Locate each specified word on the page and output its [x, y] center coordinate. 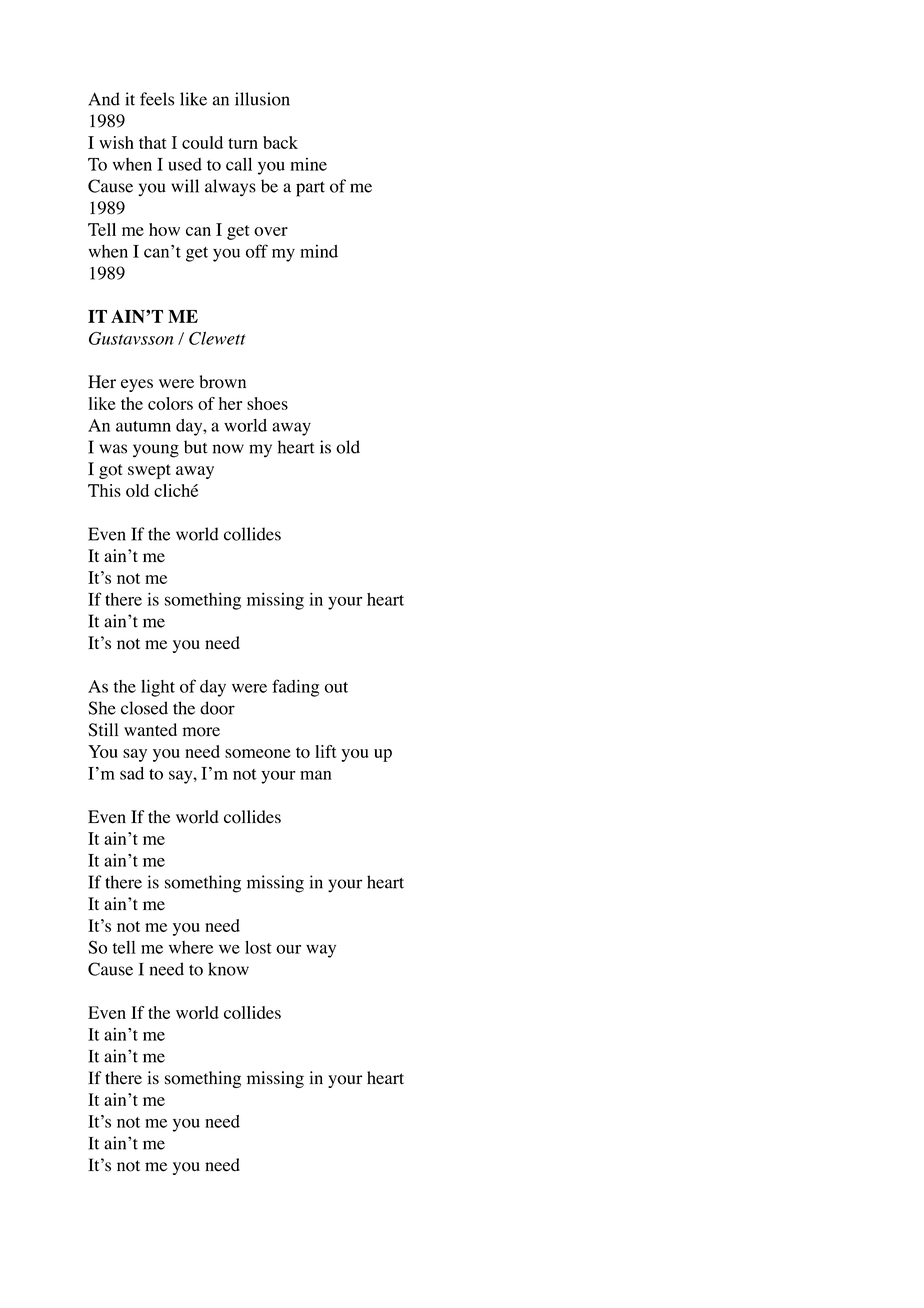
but [196, 447]
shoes [267, 403]
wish [116, 142]
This [104, 490]
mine [308, 164]
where [191, 947]
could [202, 142]
